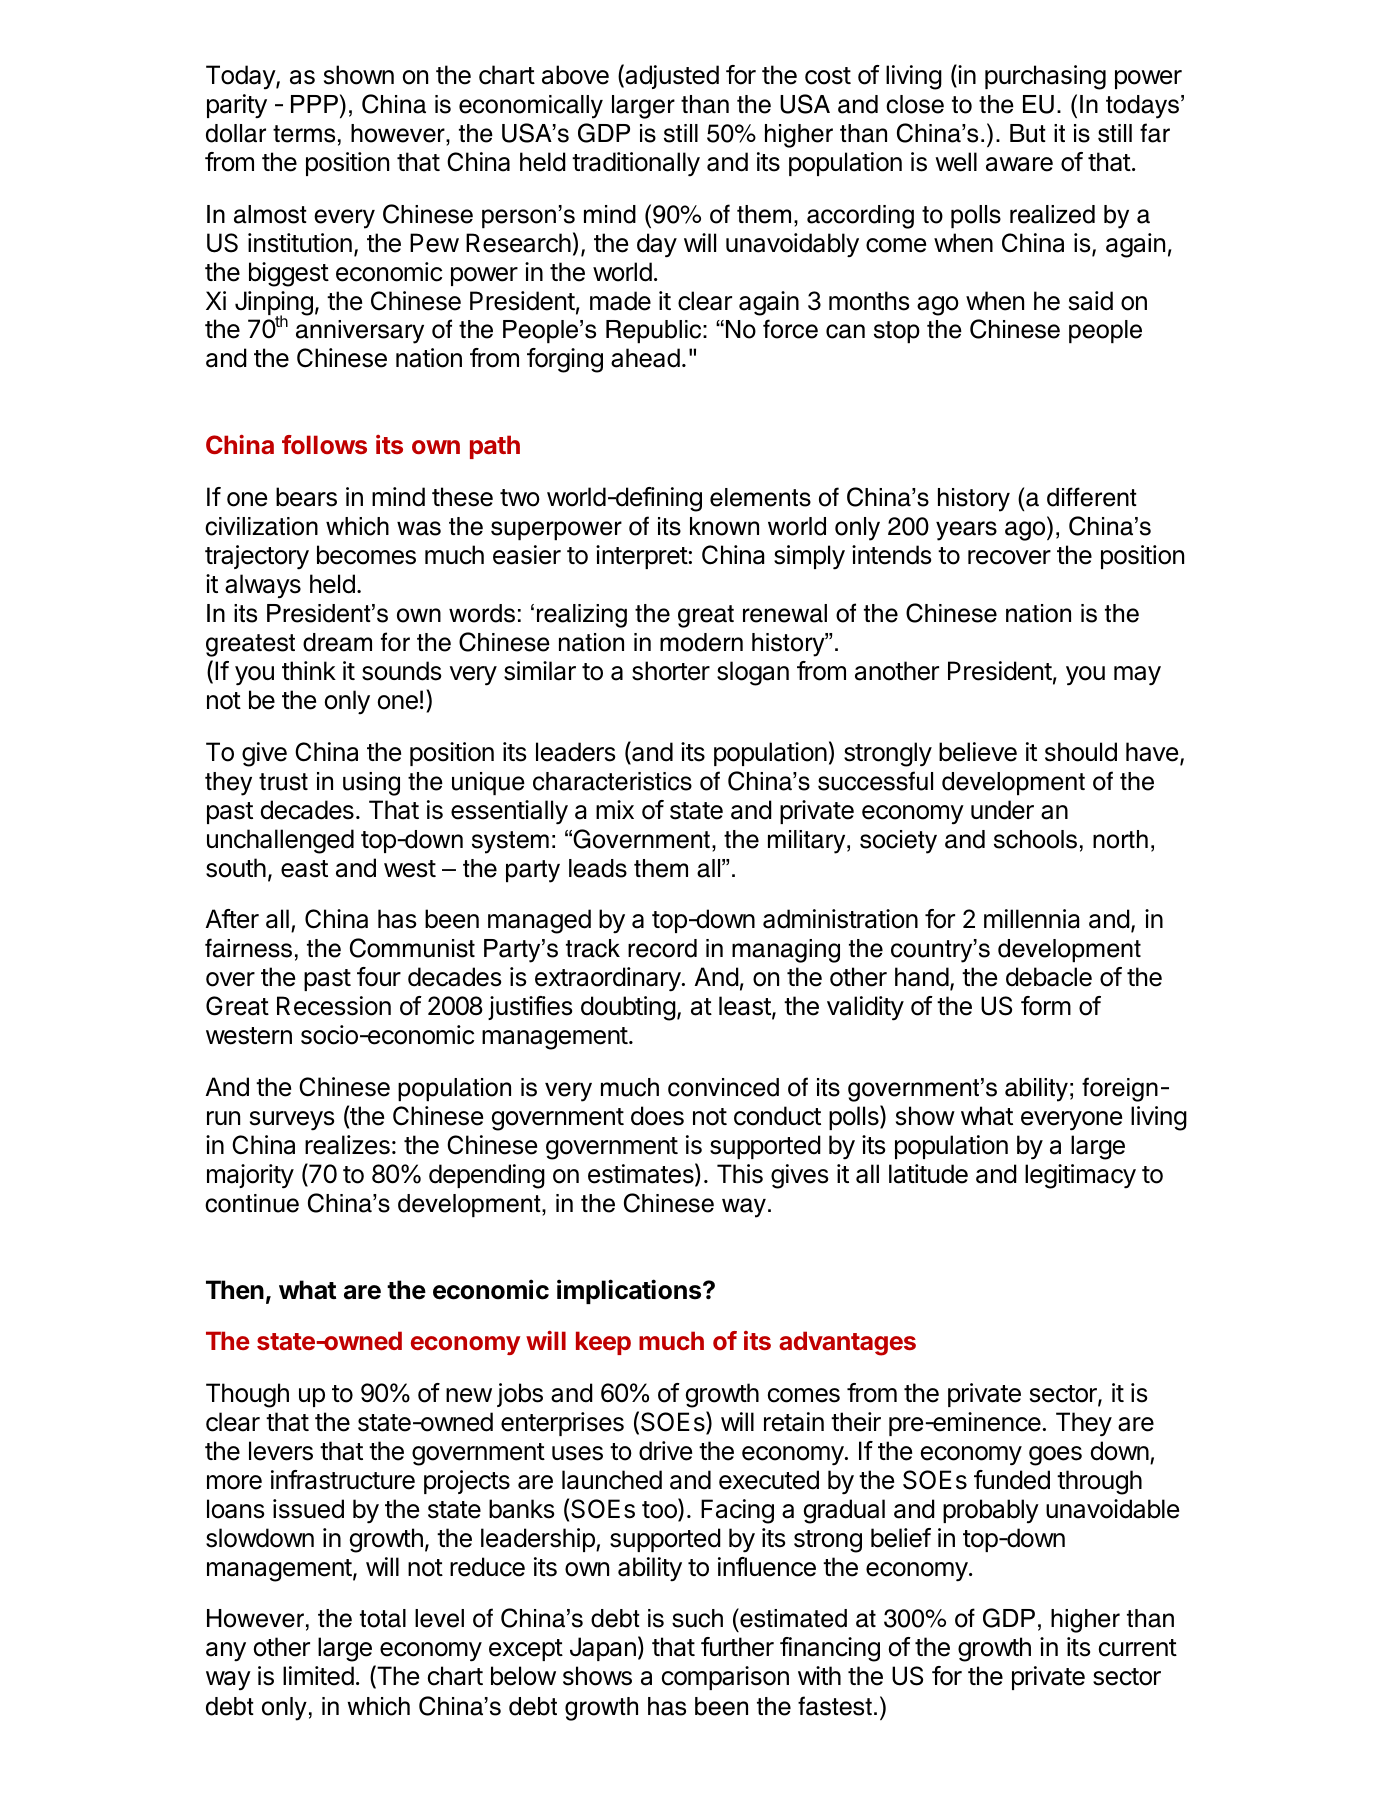 This screenshot has height=1804, width=1394. Describe the element at coordinates (725, 1678) in the screenshot. I see `comparison` at that location.
